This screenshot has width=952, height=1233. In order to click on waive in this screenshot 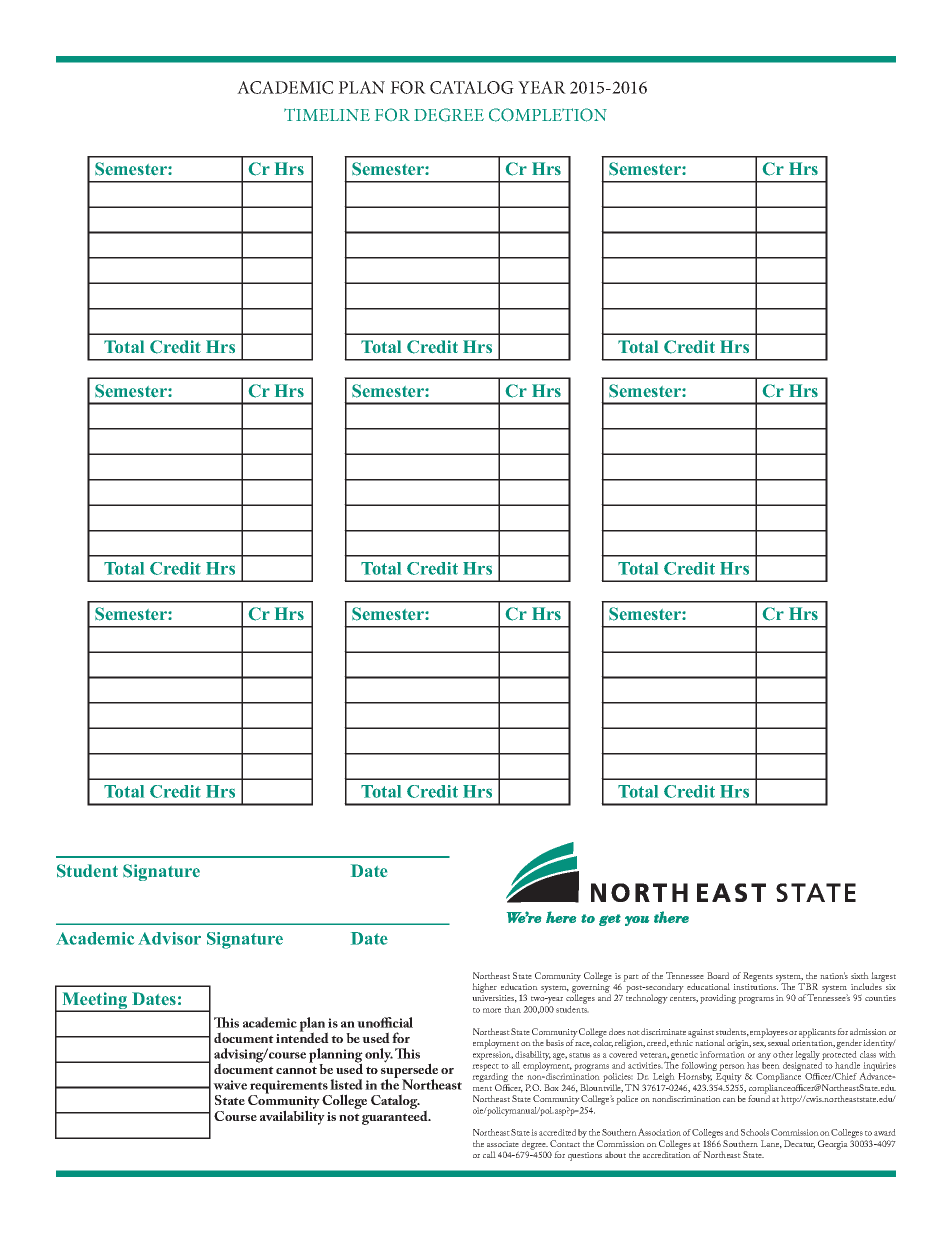, I will do `click(230, 1085)`.
